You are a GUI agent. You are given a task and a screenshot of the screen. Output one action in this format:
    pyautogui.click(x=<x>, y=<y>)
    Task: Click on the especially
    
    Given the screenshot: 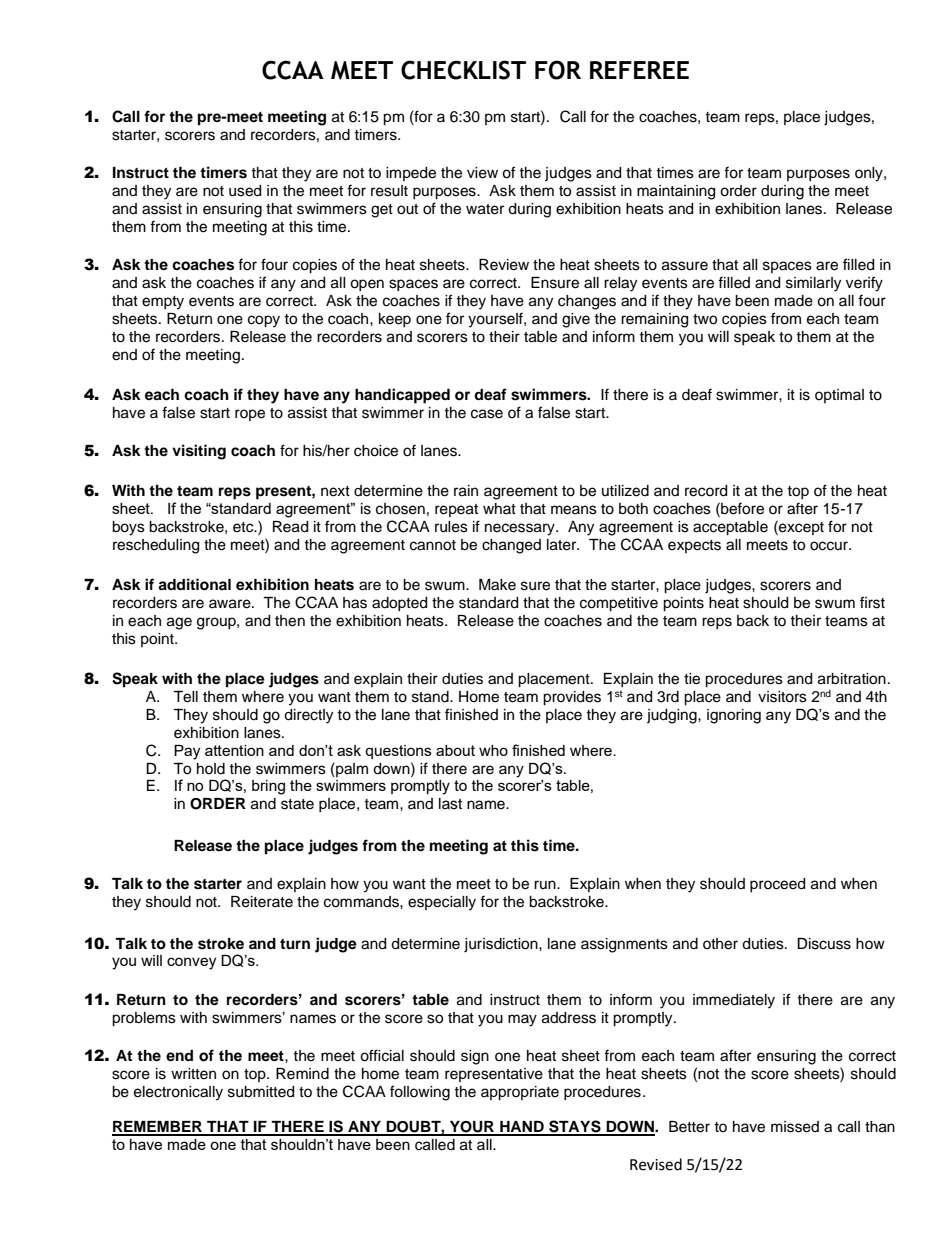 What is the action you would take?
    pyautogui.click(x=442, y=903)
